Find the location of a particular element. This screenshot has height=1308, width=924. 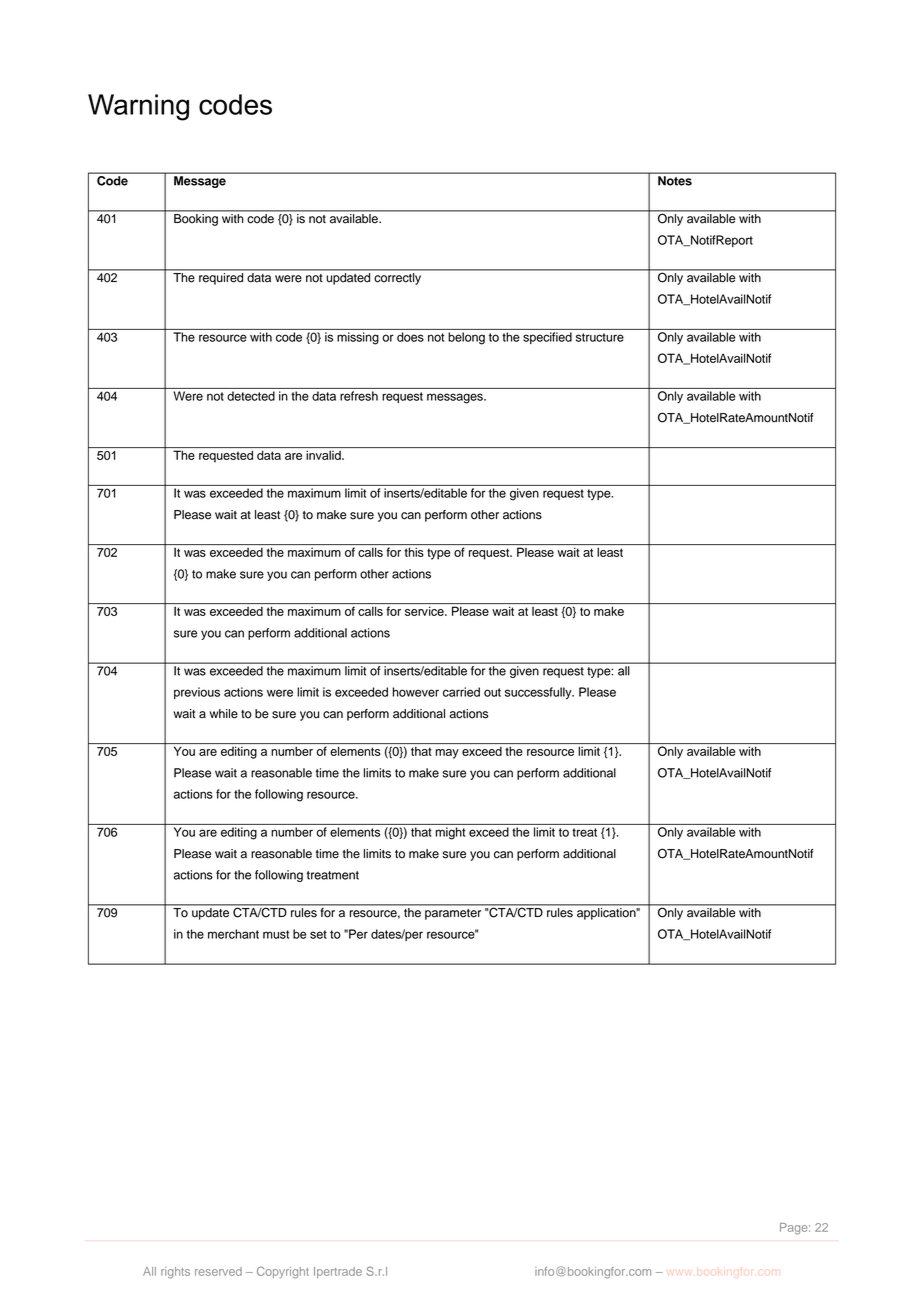

correctly is located at coordinates (398, 279).
